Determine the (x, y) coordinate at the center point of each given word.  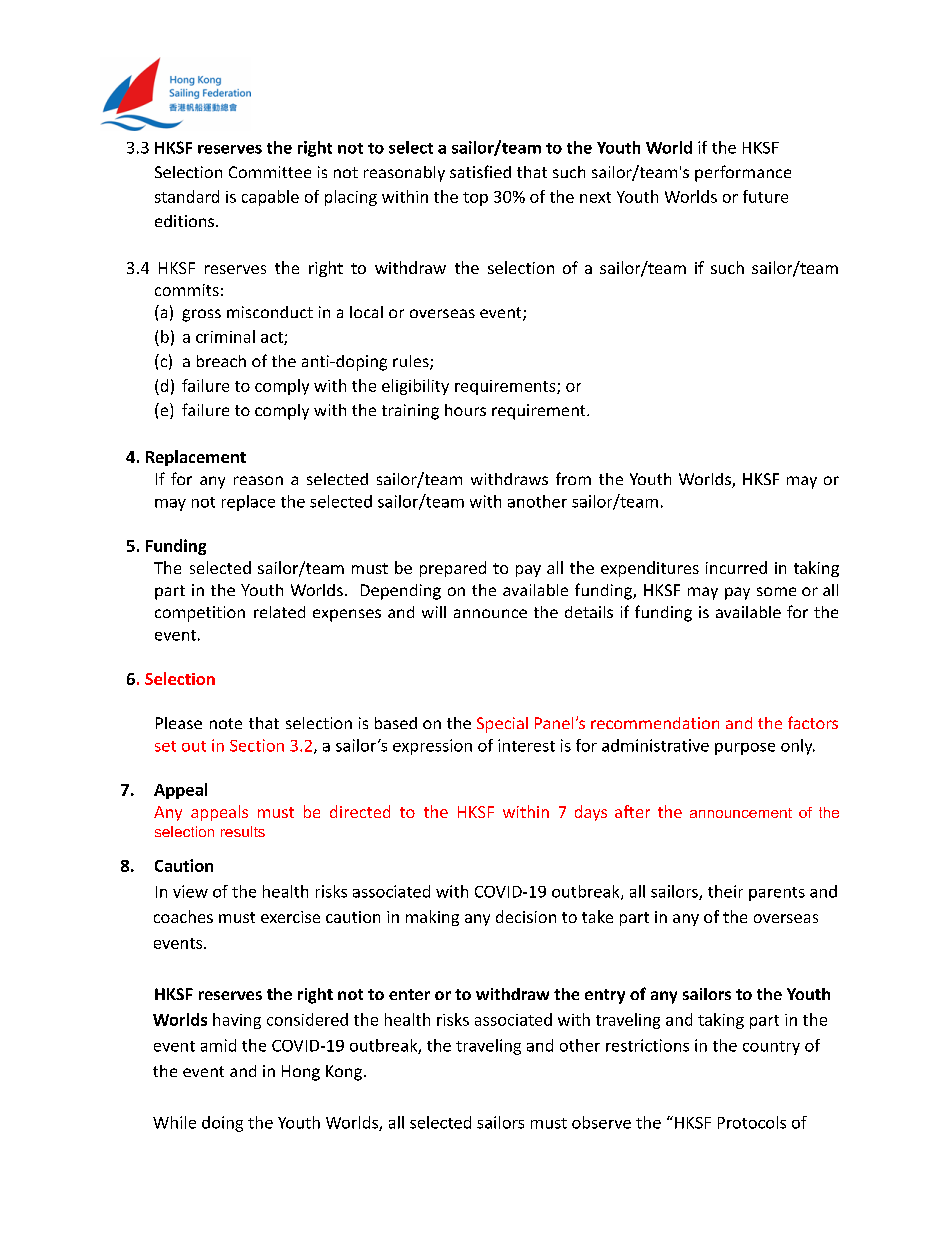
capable (270, 198)
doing (222, 1124)
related (279, 612)
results (243, 831)
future (765, 196)
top (475, 199)
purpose (745, 749)
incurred (736, 567)
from (573, 478)
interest (526, 745)
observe (601, 1122)
